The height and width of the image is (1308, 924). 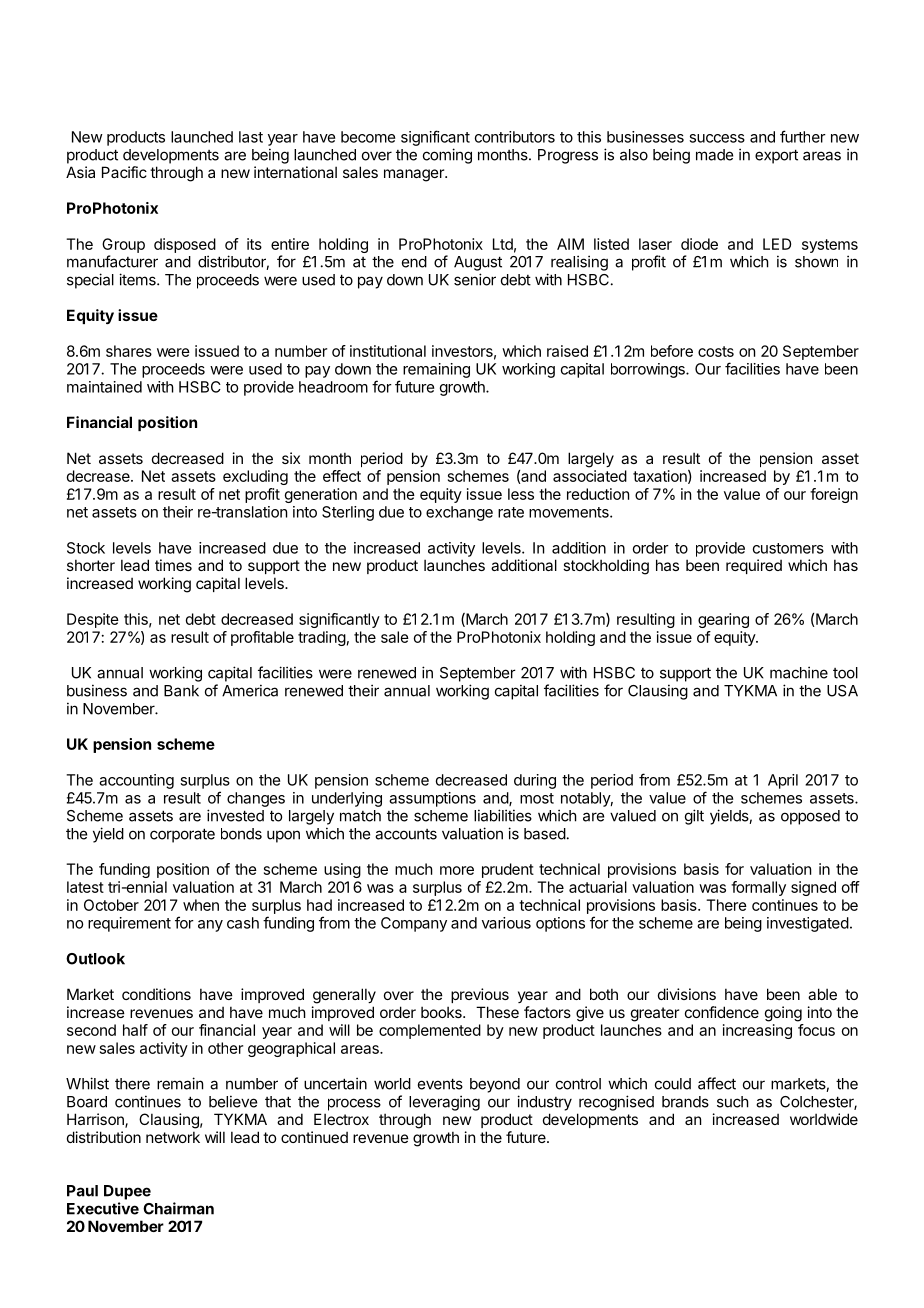 I want to click on trading, so click(x=322, y=638).
